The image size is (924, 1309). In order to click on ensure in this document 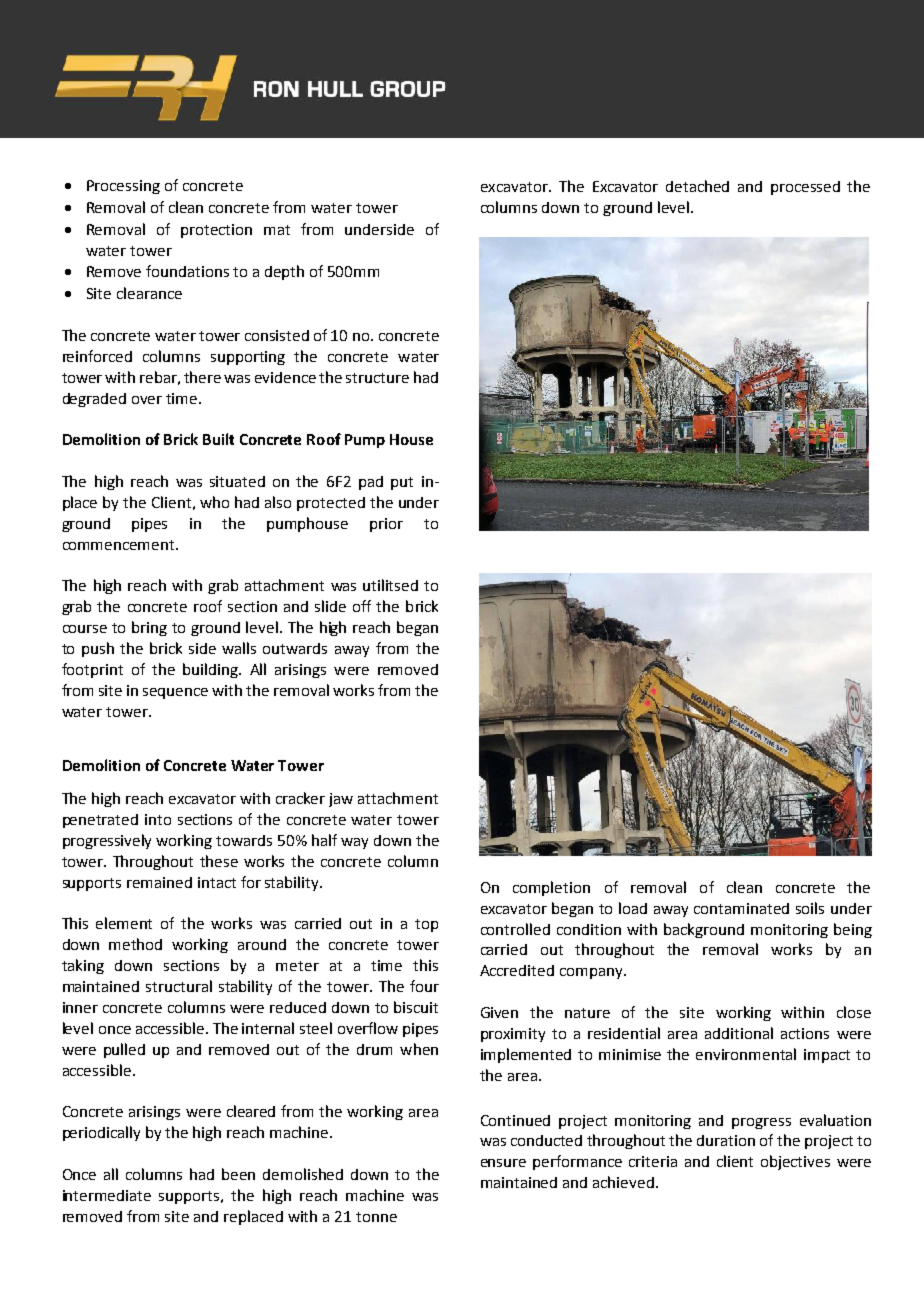, I will do `click(503, 1163)`.
